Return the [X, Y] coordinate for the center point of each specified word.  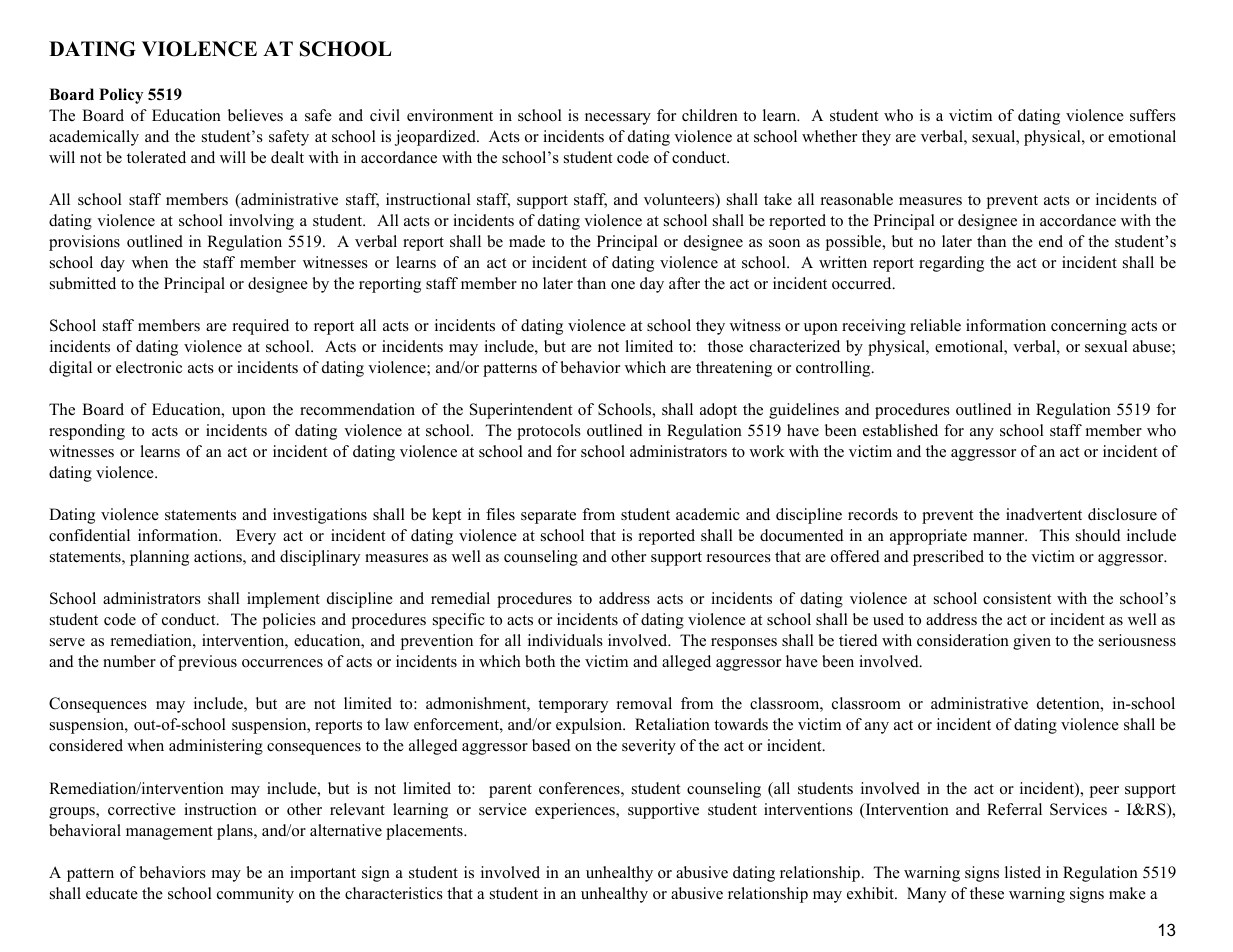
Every [256, 537]
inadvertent [1044, 514]
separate [548, 517]
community [255, 895]
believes [255, 115]
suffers [1153, 115]
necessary [618, 119]
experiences [576, 811]
